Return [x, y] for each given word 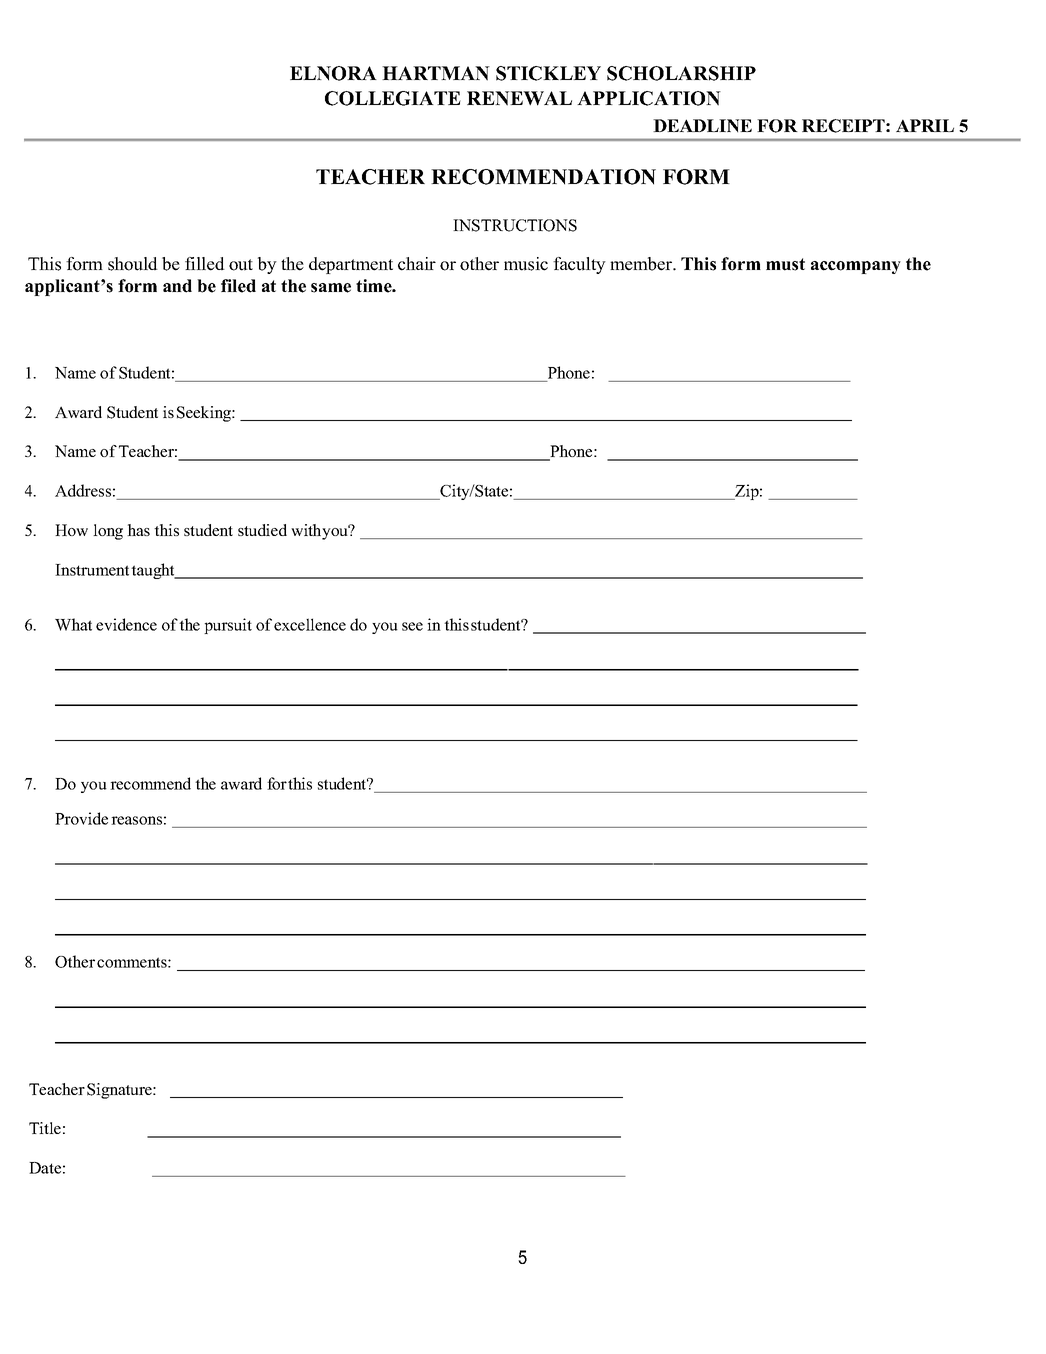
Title [45, 1128]
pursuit [228, 626]
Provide [81, 818]
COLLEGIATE [393, 98]
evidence [126, 624]
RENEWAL [519, 98]
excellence [310, 624]
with [306, 530]
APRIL [925, 125]
